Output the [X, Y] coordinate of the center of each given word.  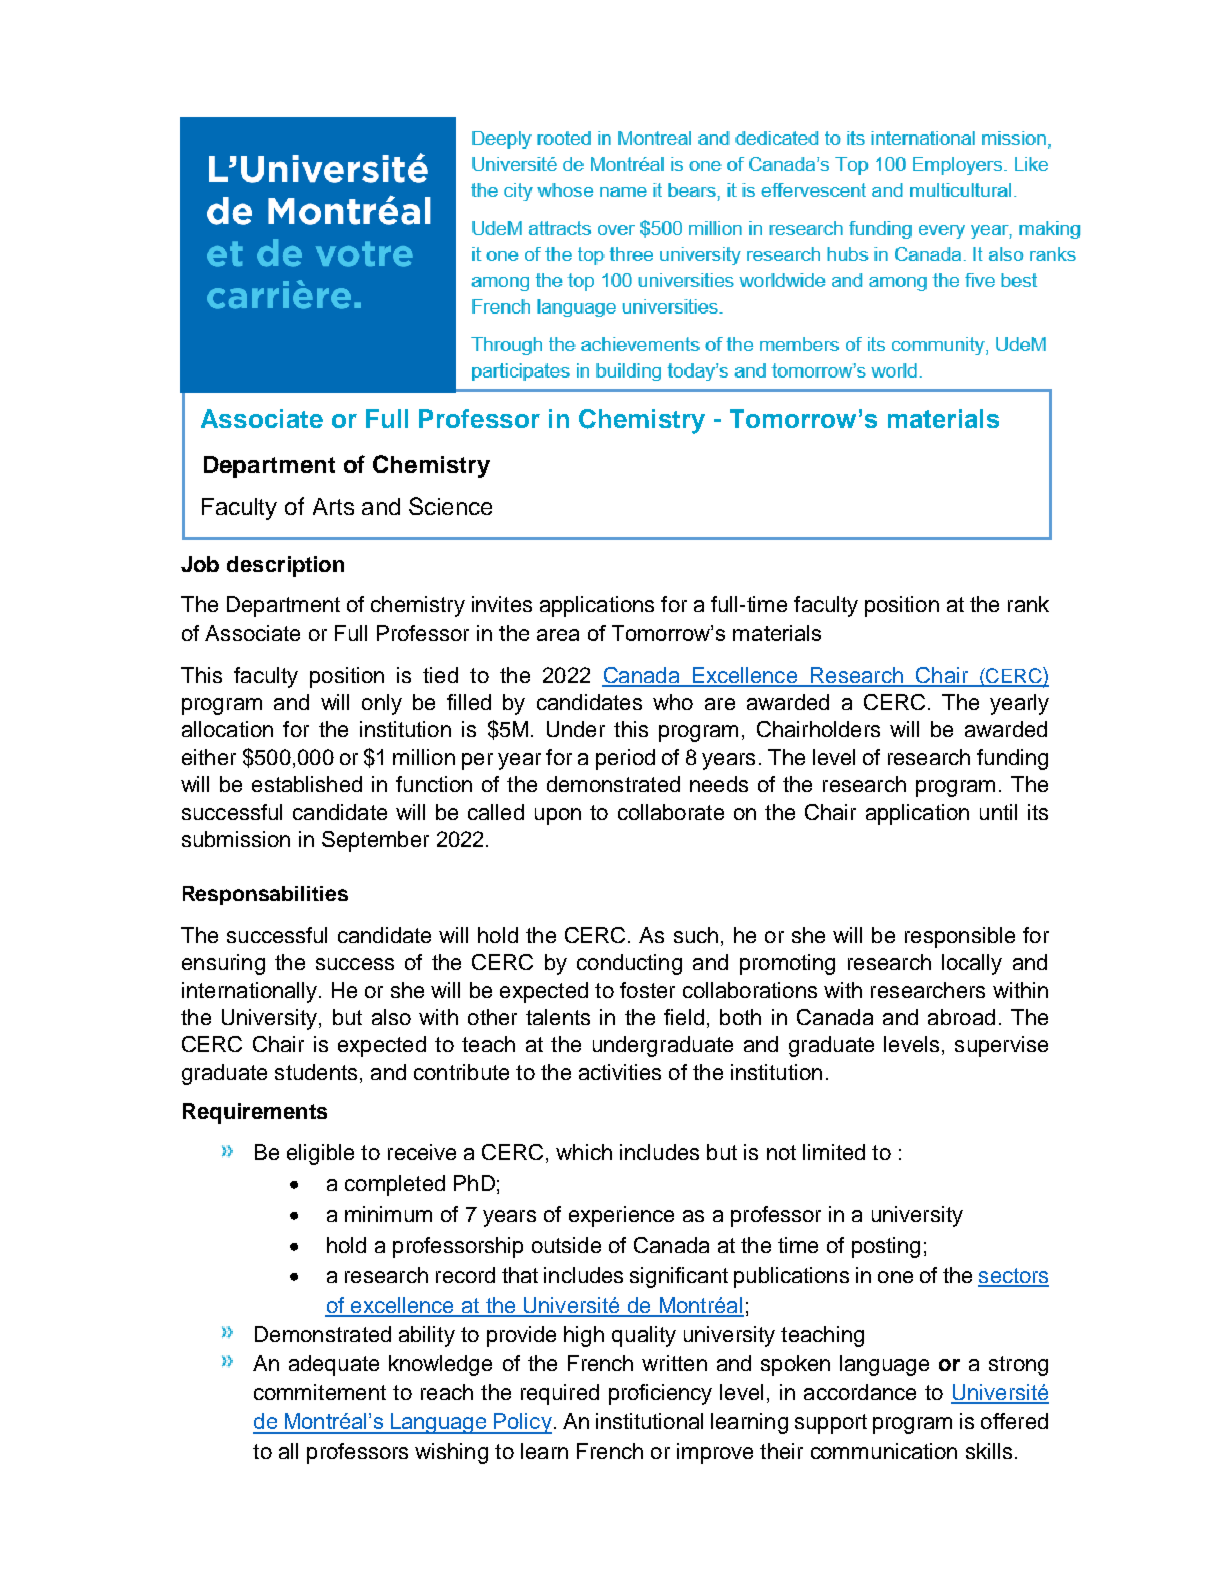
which [584, 1152]
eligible [320, 1154]
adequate [334, 1365]
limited [834, 1152]
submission [236, 839]
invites [502, 604]
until [998, 812]
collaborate [671, 812]
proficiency [660, 1394]
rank [1028, 604]
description [285, 566]
